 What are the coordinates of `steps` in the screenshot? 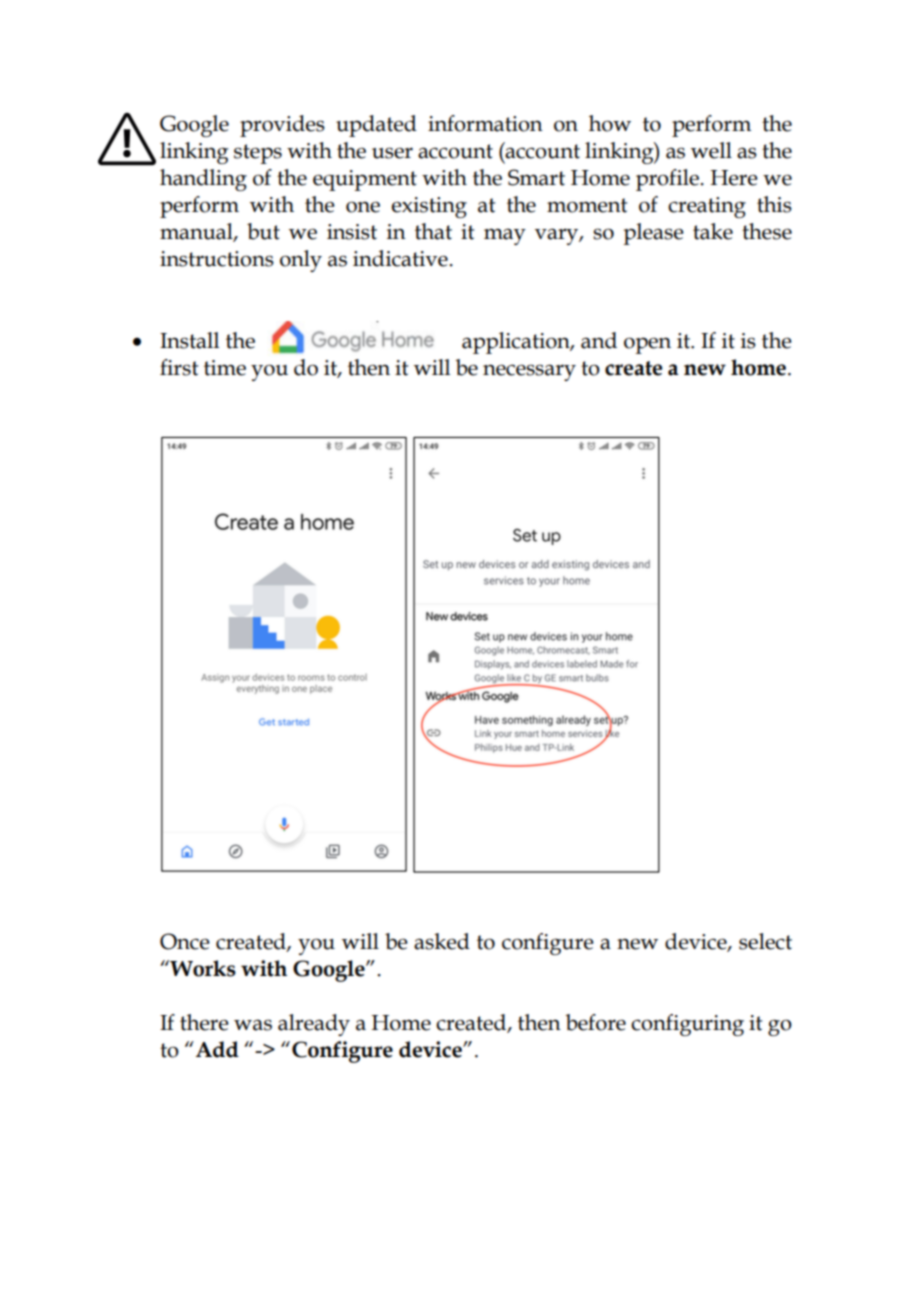 It's located at (258, 154).
